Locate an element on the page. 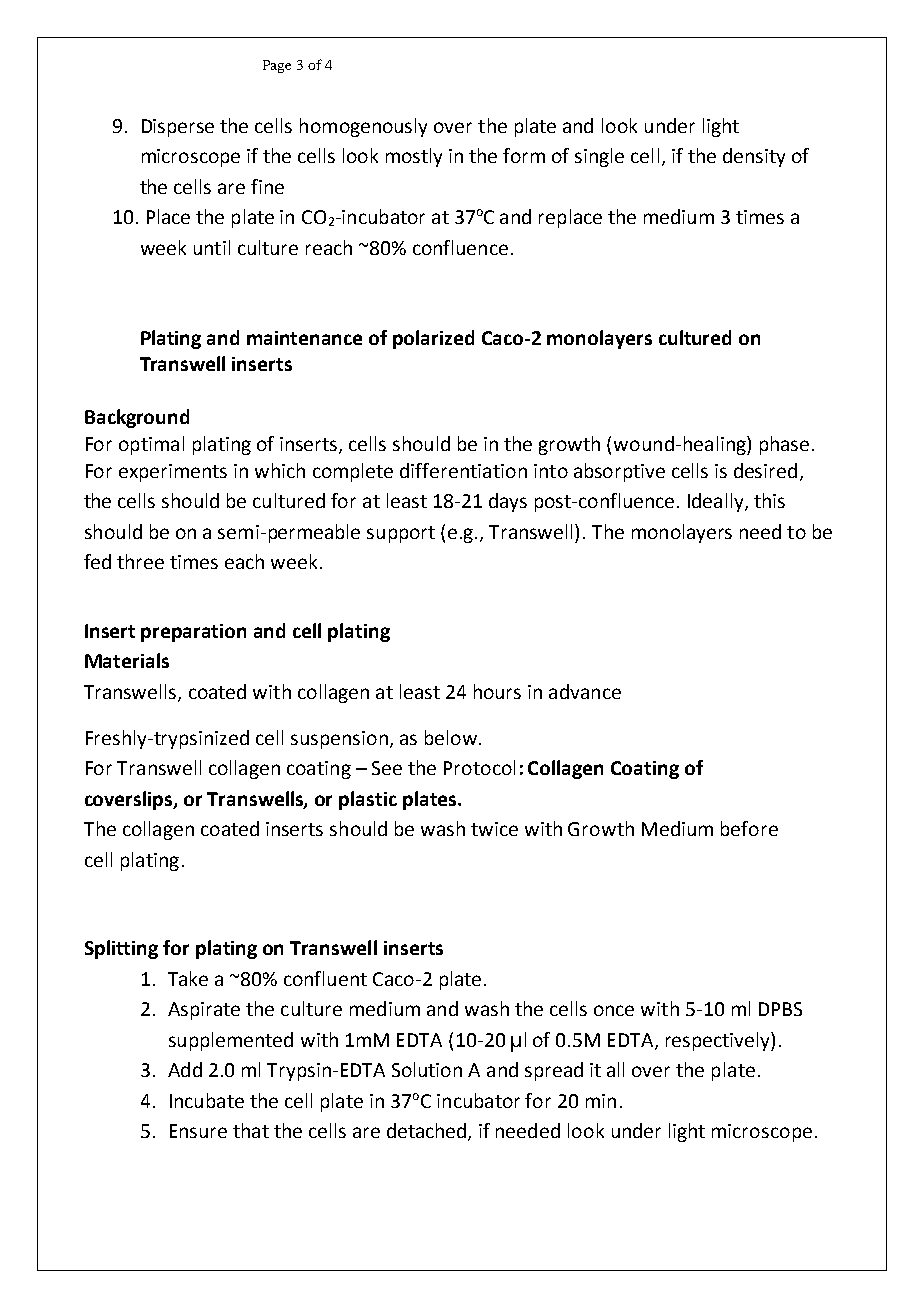  preparation is located at coordinates (193, 633).
